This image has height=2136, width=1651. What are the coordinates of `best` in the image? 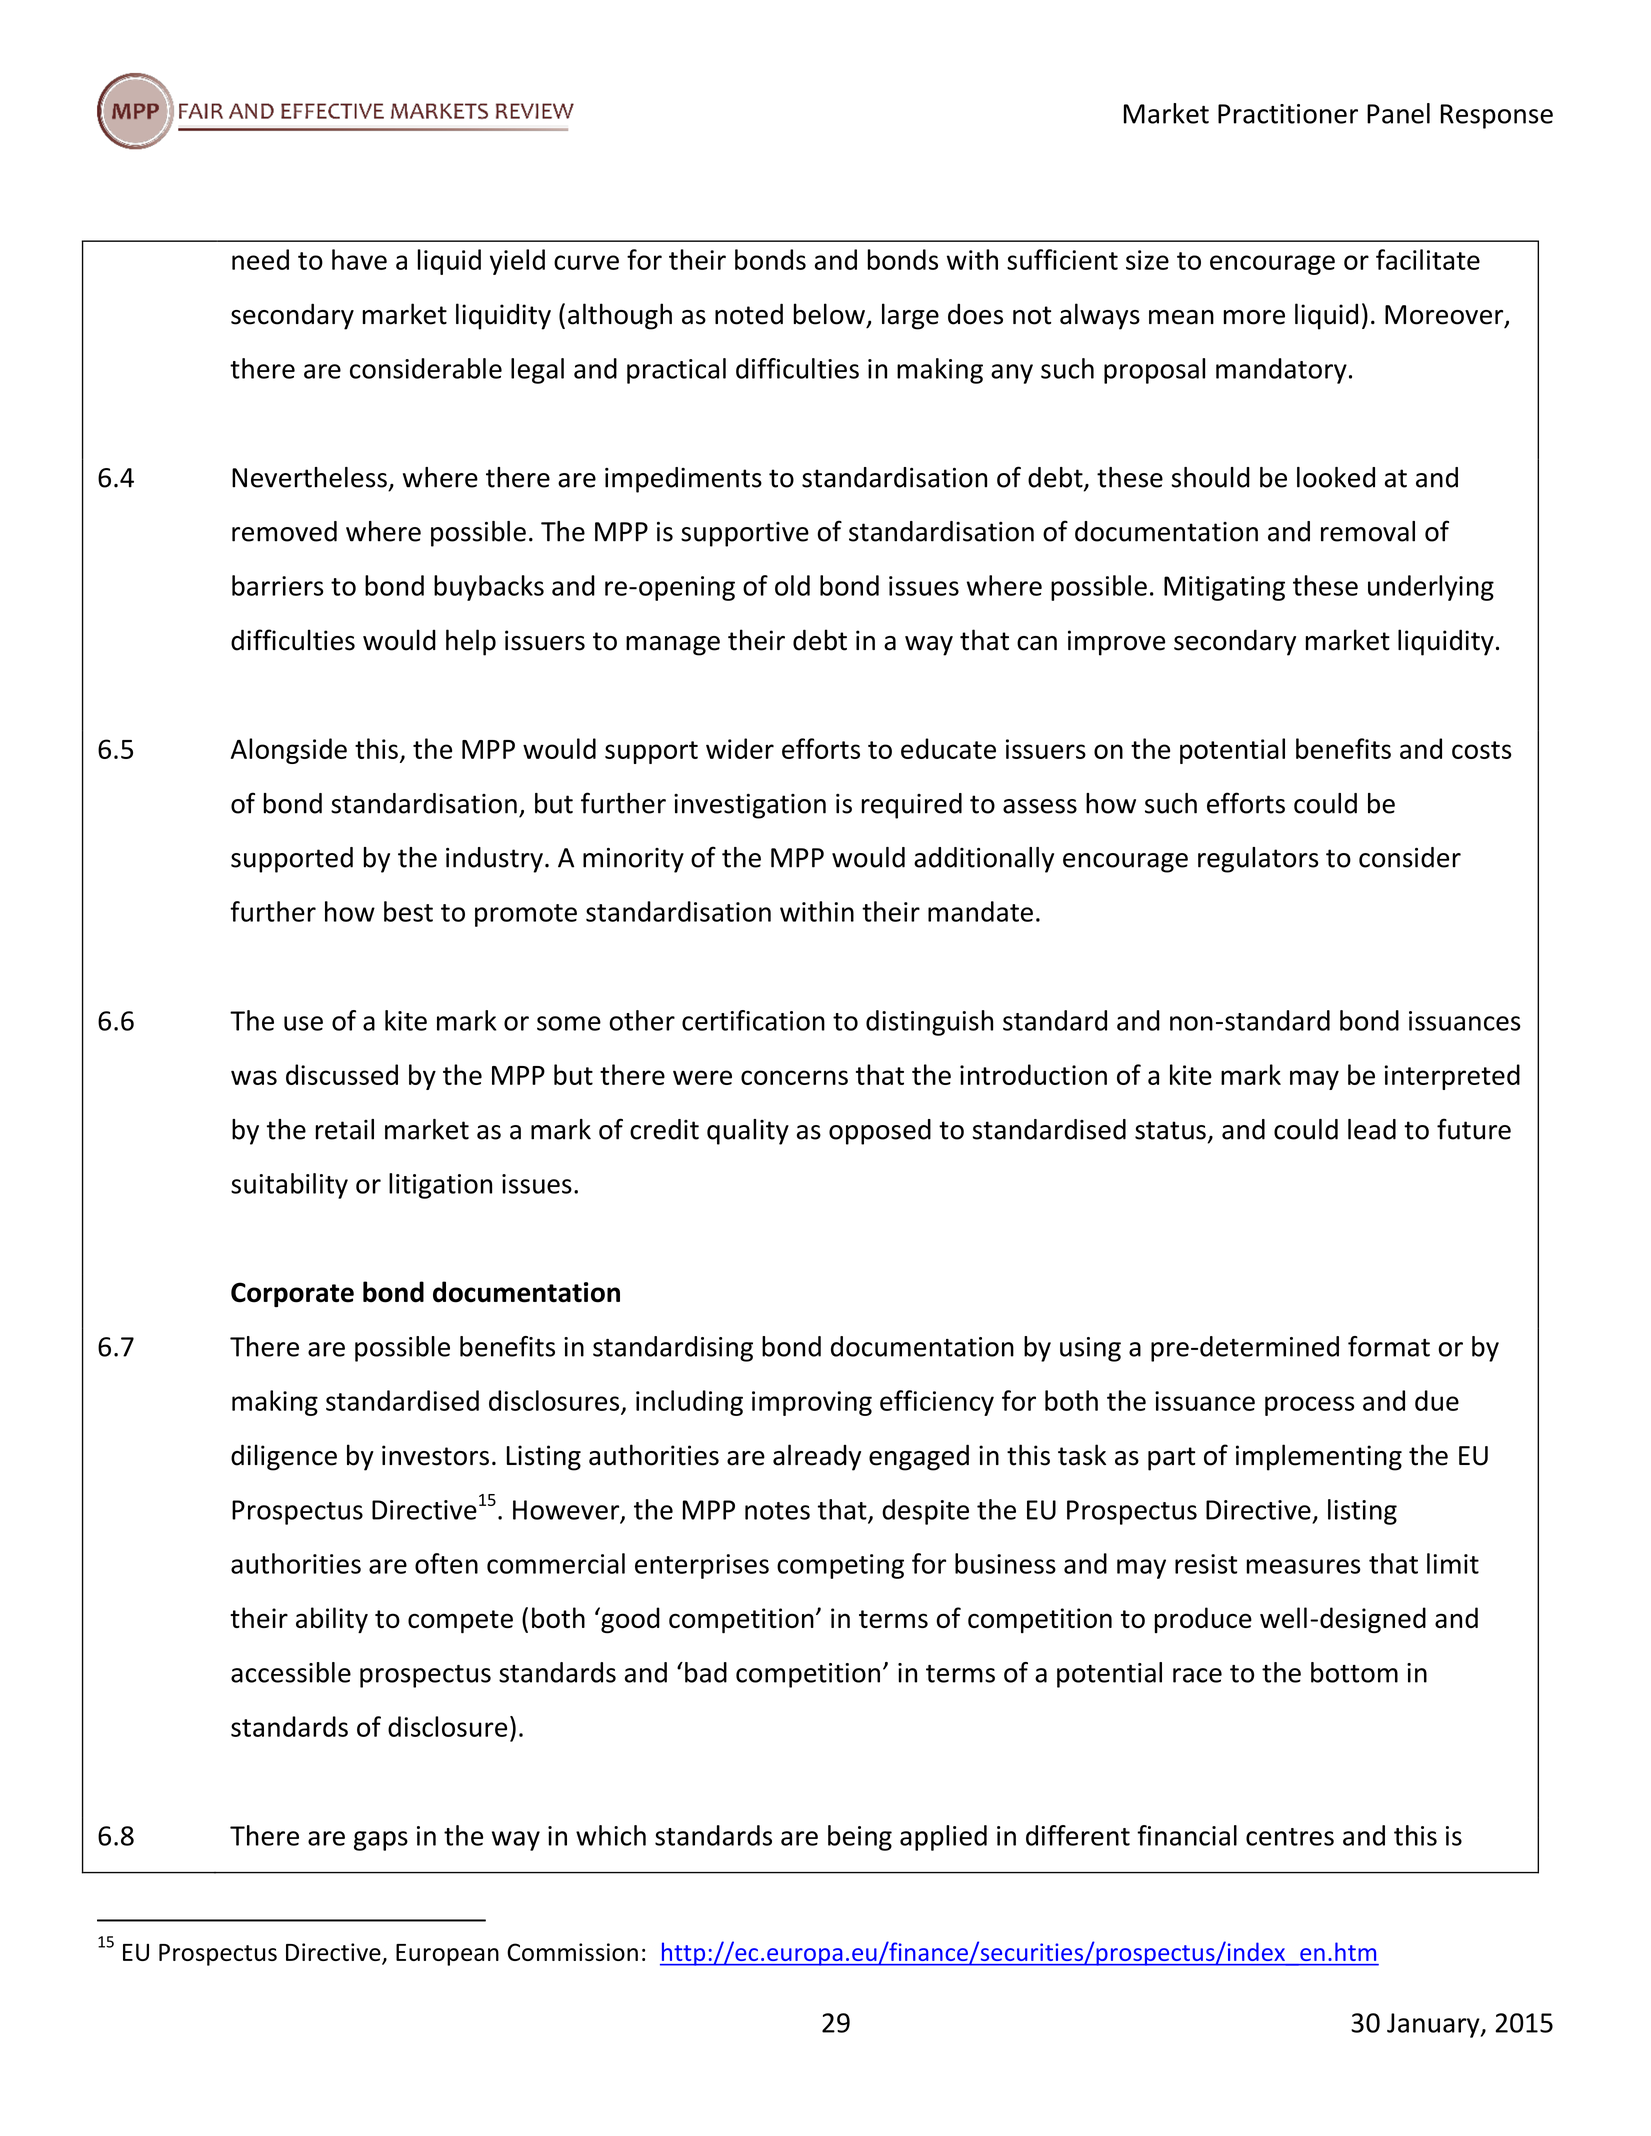 It's located at (408, 911).
